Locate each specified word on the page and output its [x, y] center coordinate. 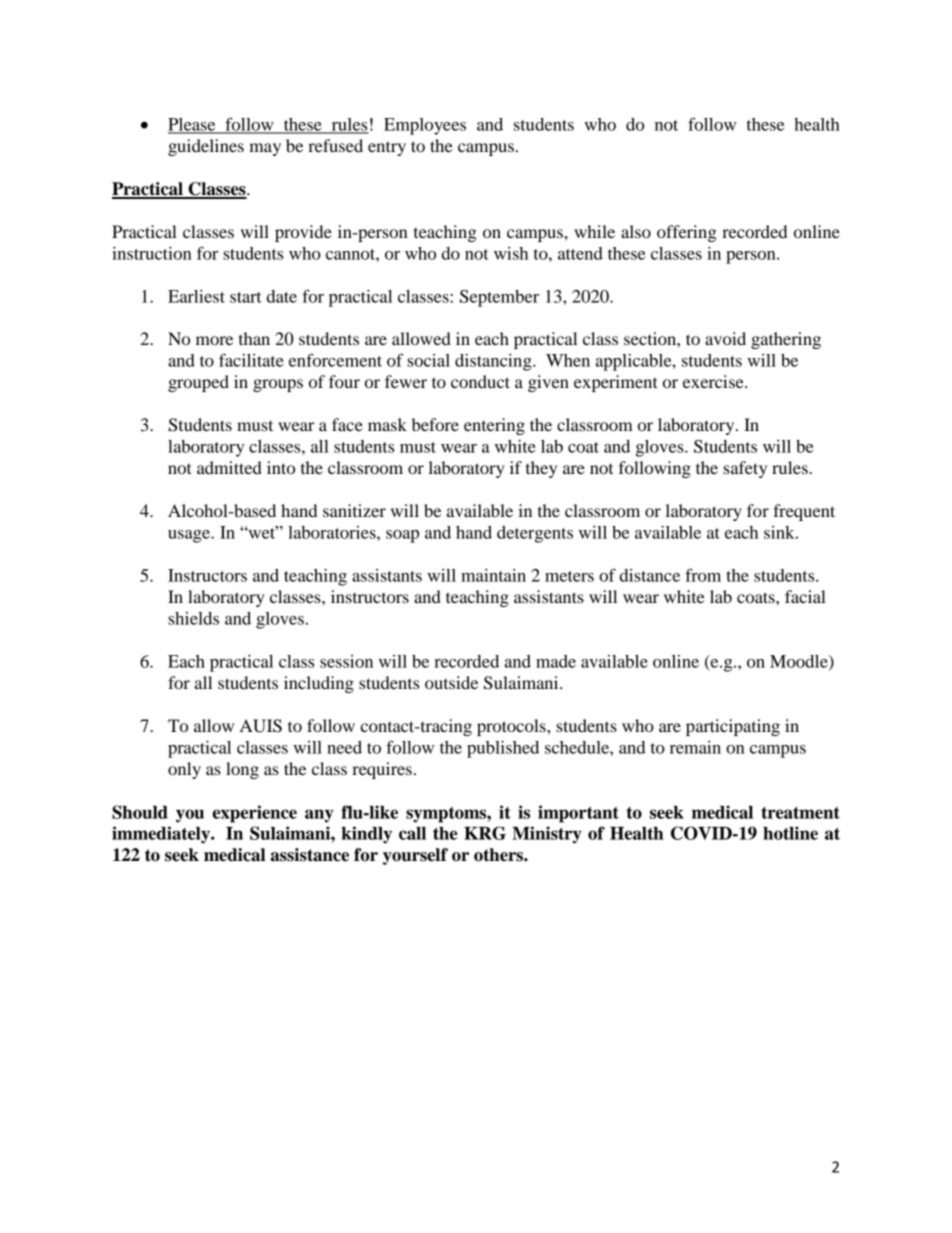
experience [254, 814]
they [541, 469]
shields [193, 618]
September [499, 298]
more [214, 340]
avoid [725, 338]
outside [451, 682]
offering [687, 233]
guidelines [206, 147]
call [412, 833]
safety [745, 469]
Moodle [800, 662]
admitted [229, 467]
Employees [425, 126]
